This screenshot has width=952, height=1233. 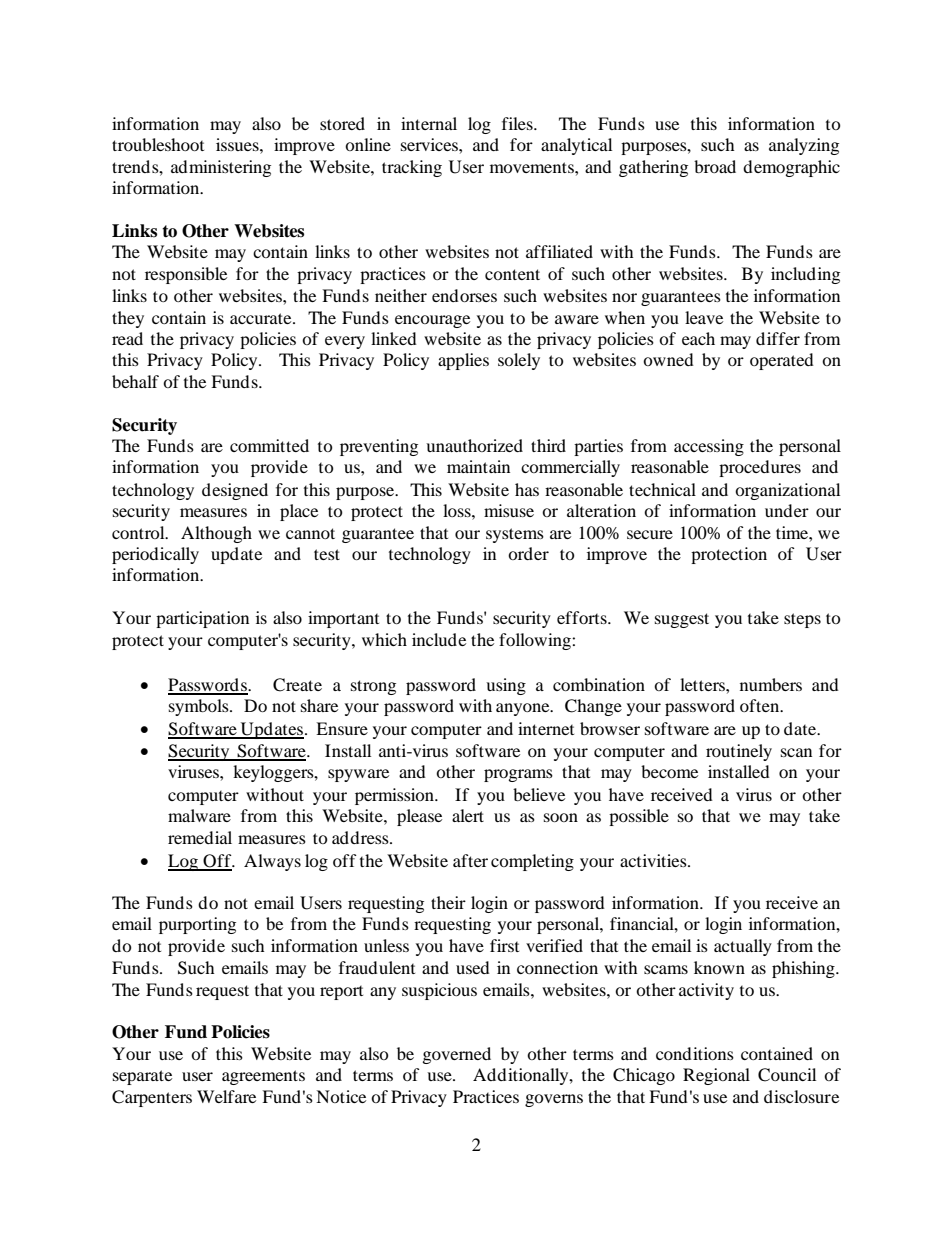 I want to click on broad, so click(x=715, y=166).
